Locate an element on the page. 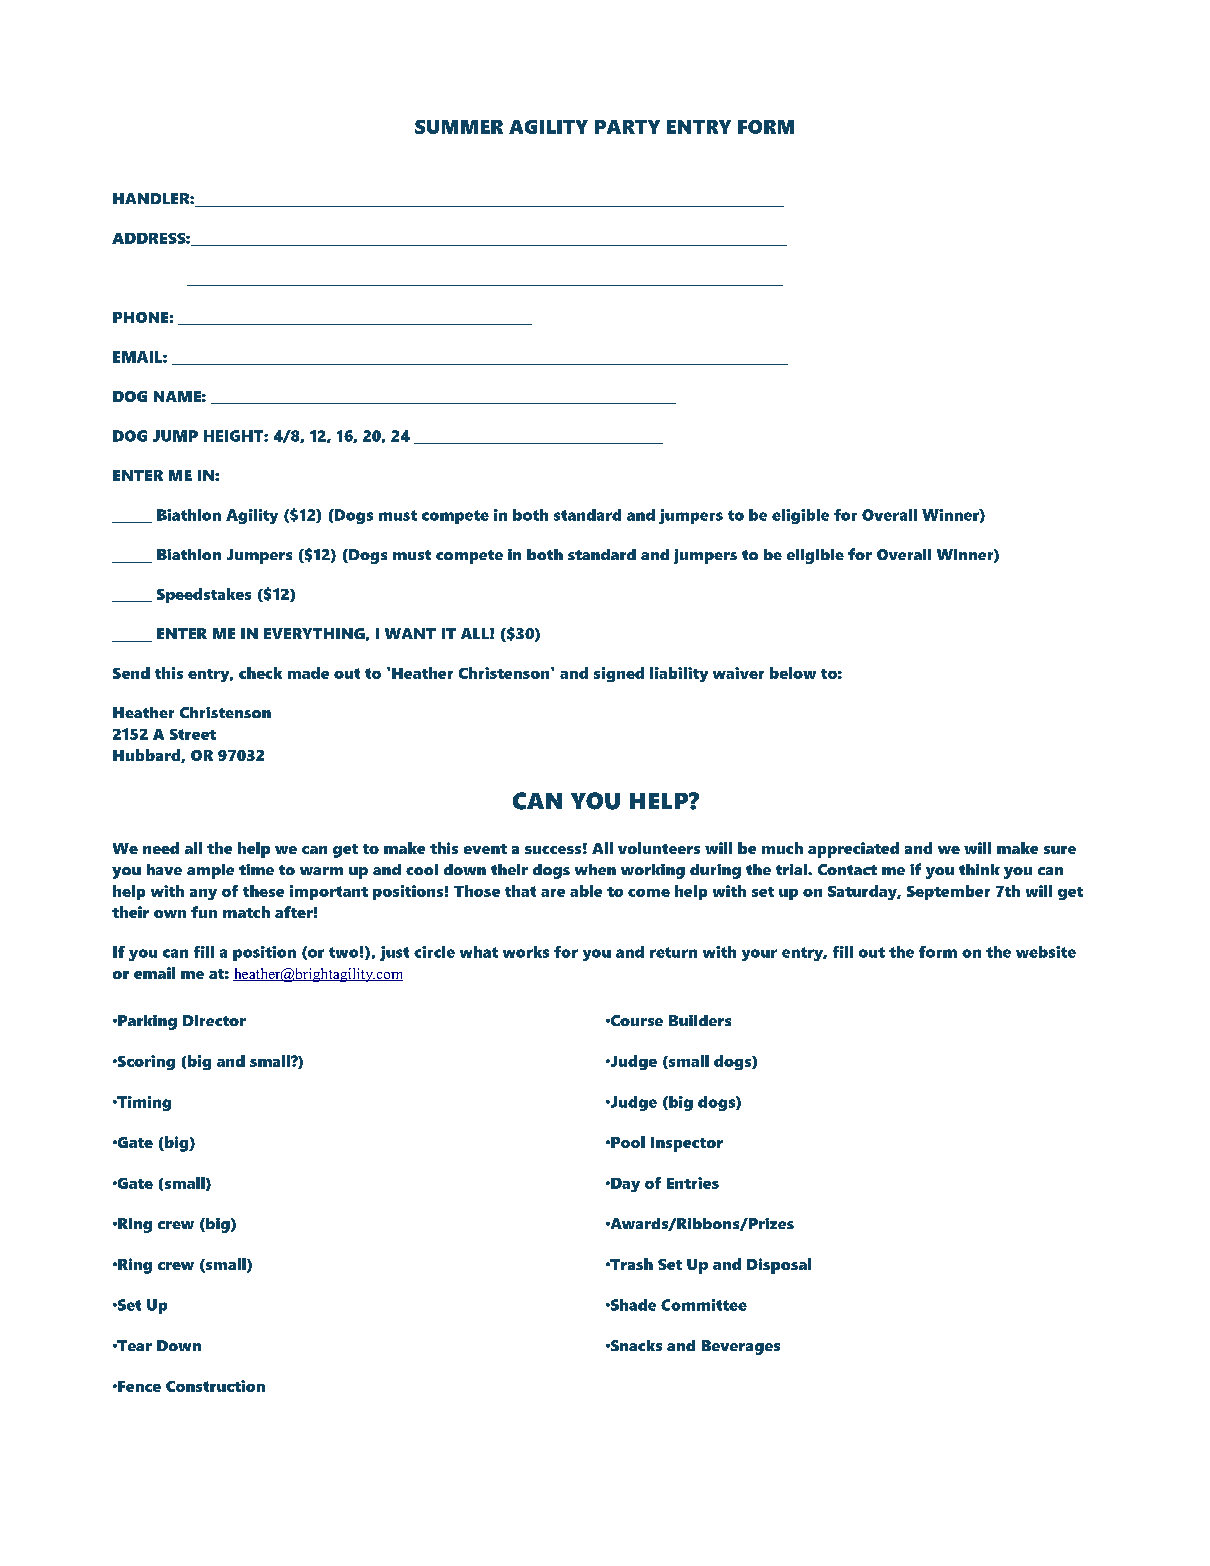 Image resolution: width=1210 pixels, height=1566 pixels. PARTY is located at coordinates (627, 127).
